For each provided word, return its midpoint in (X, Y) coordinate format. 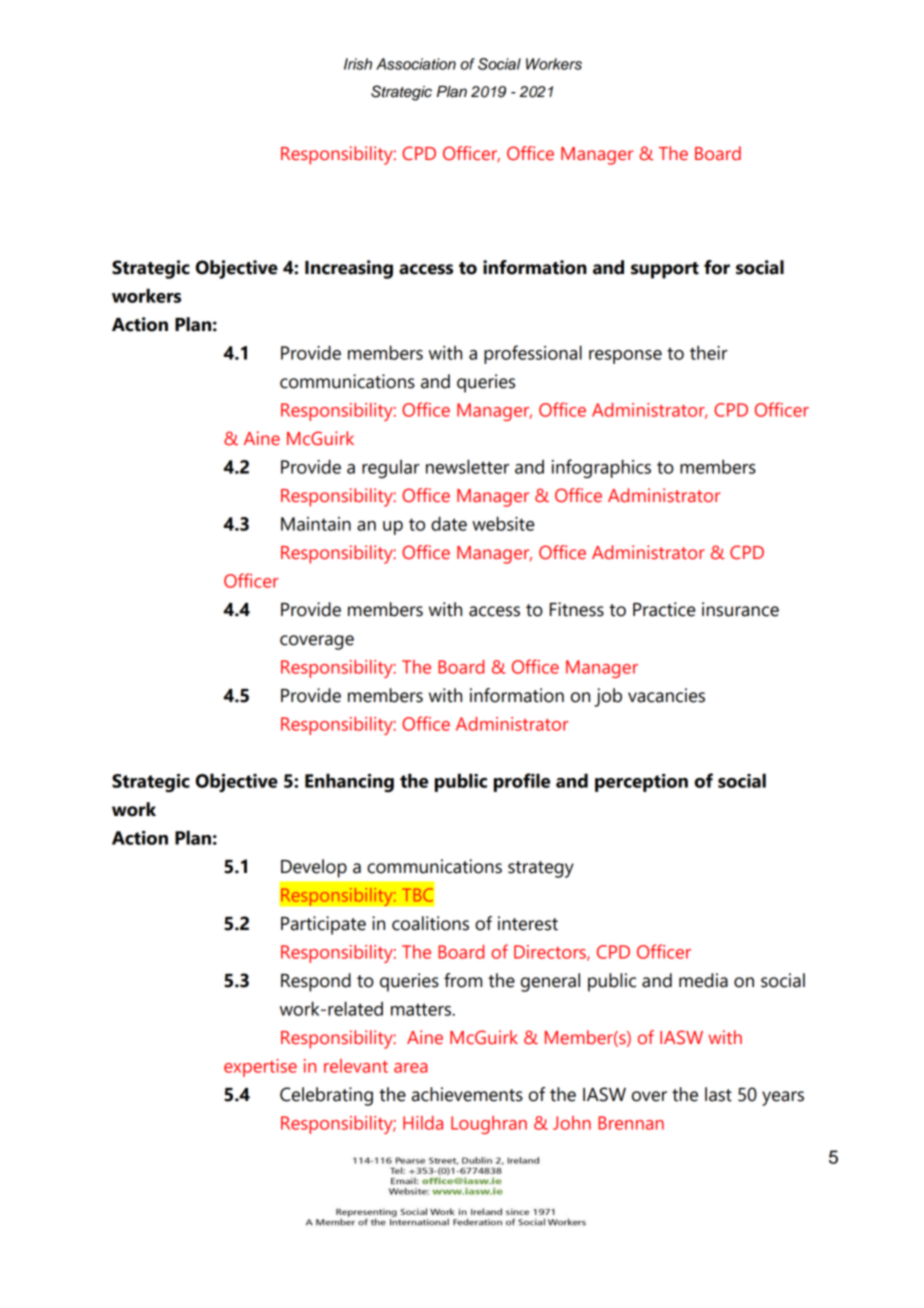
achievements (467, 1094)
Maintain (316, 524)
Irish (358, 64)
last (718, 1094)
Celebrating (326, 1096)
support (665, 270)
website (503, 523)
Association (416, 64)
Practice (664, 609)
